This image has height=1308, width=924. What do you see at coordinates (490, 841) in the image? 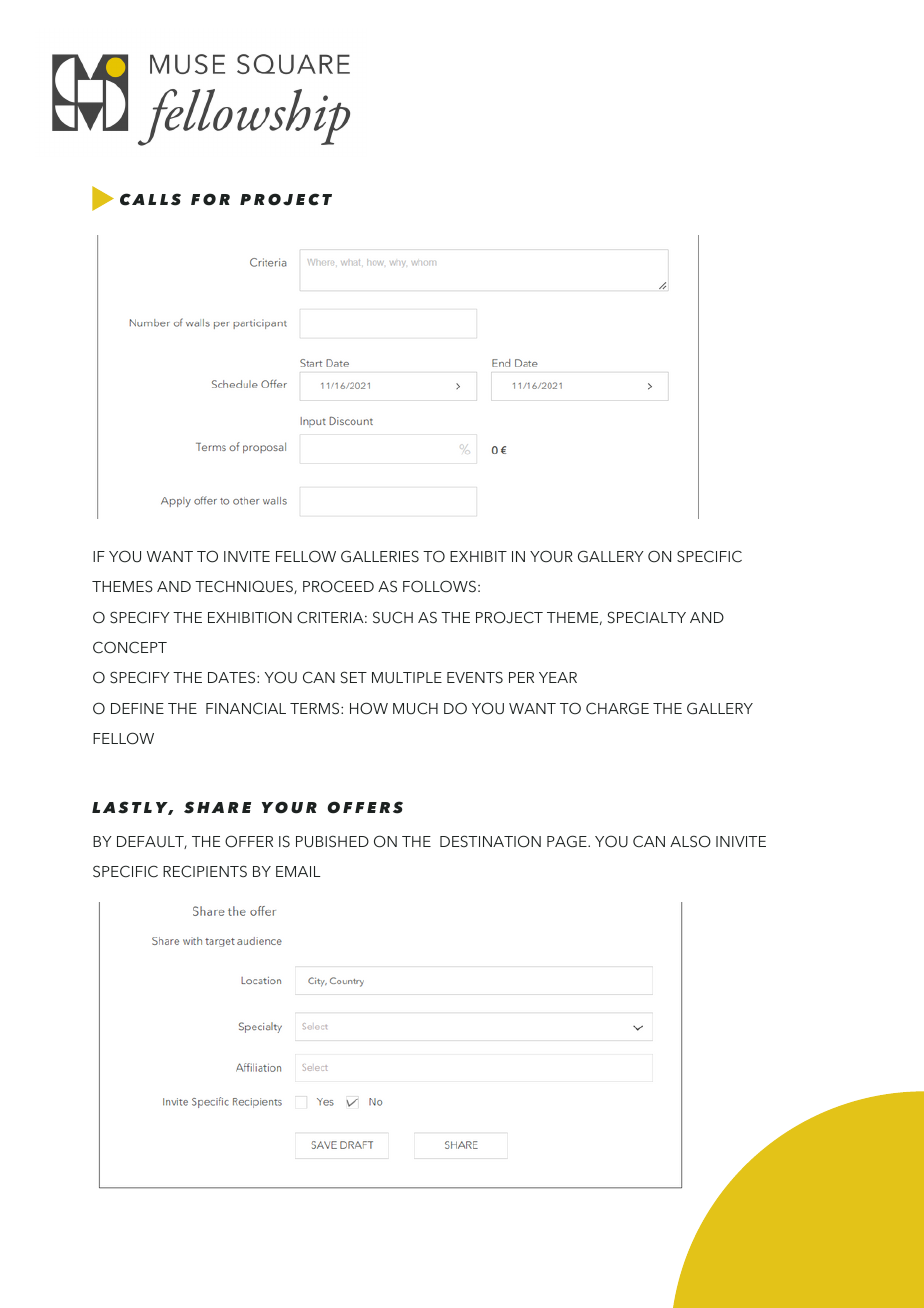
I see `DESTINATION` at bounding box center [490, 841].
